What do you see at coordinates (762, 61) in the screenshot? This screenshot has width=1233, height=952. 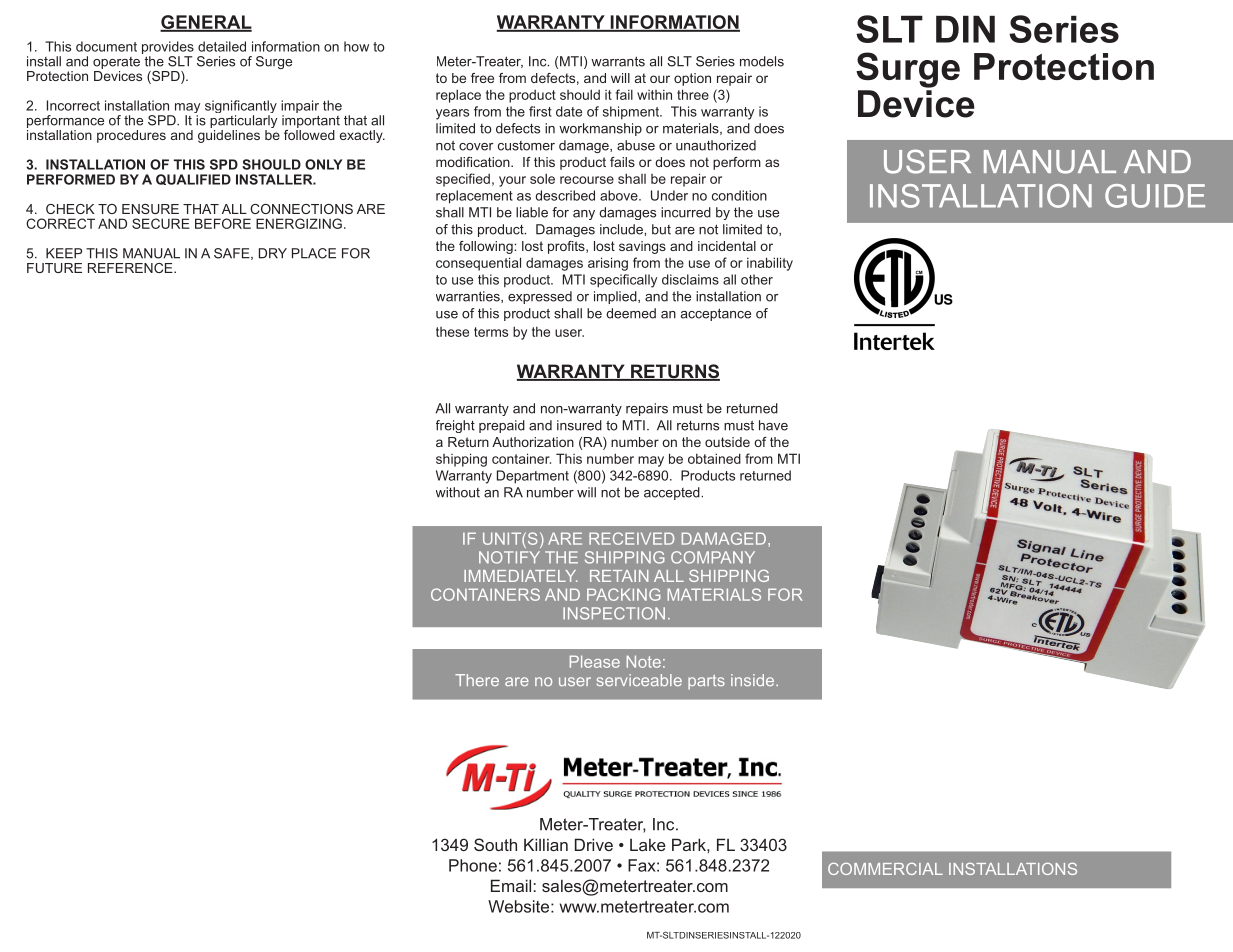 I see `models` at bounding box center [762, 61].
